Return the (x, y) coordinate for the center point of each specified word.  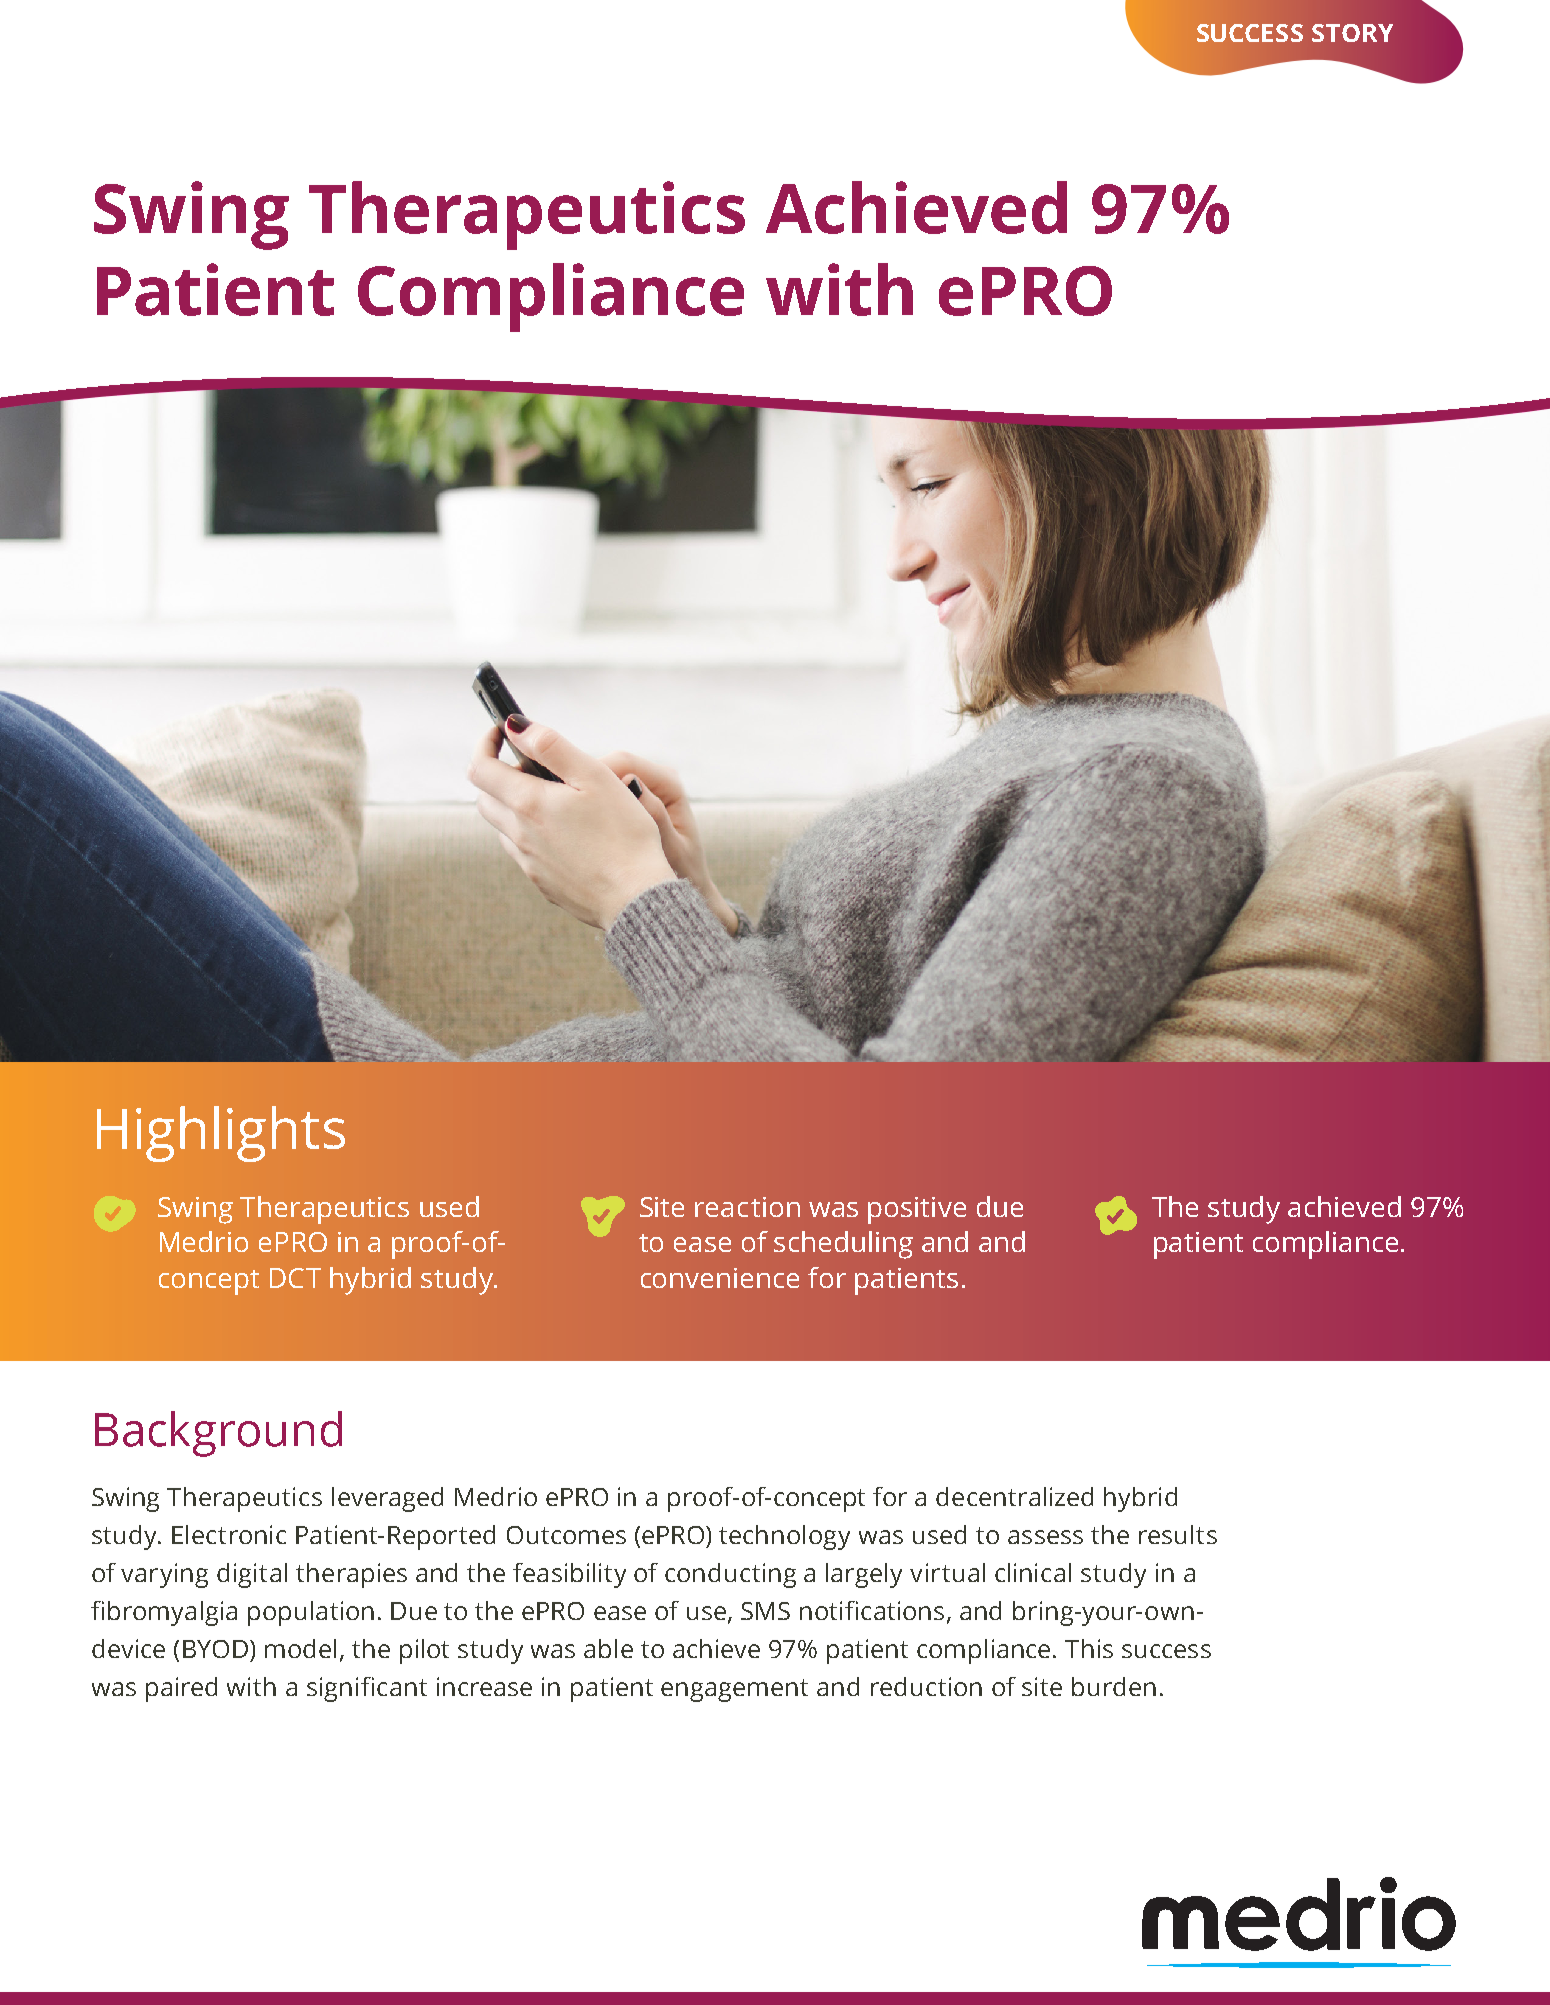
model (300, 1648)
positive (917, 1210)
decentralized (1014, 1496)
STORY (1352, 33)
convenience (720, 1278)
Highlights (221, 1134)
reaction (747, 1207)
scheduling (843, 1245)
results (1178, 1534)
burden (1114, 1686)
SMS (765, 1611)
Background (218, 1434)
